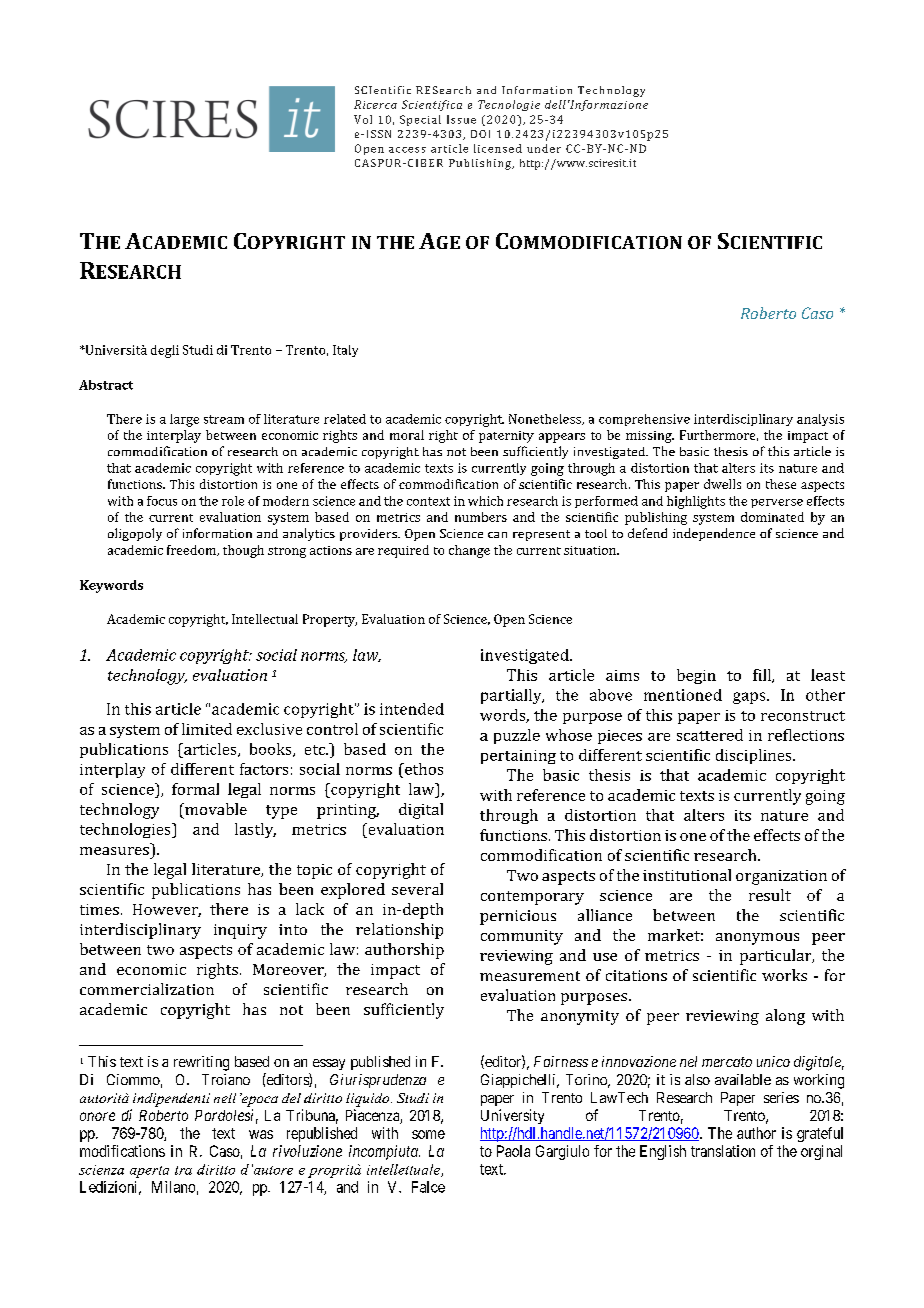 This image has height=1308, width=924. What do you see at coordinates (428, 1134) in the image?
I see `some` at bounding box center [428, 1134].
